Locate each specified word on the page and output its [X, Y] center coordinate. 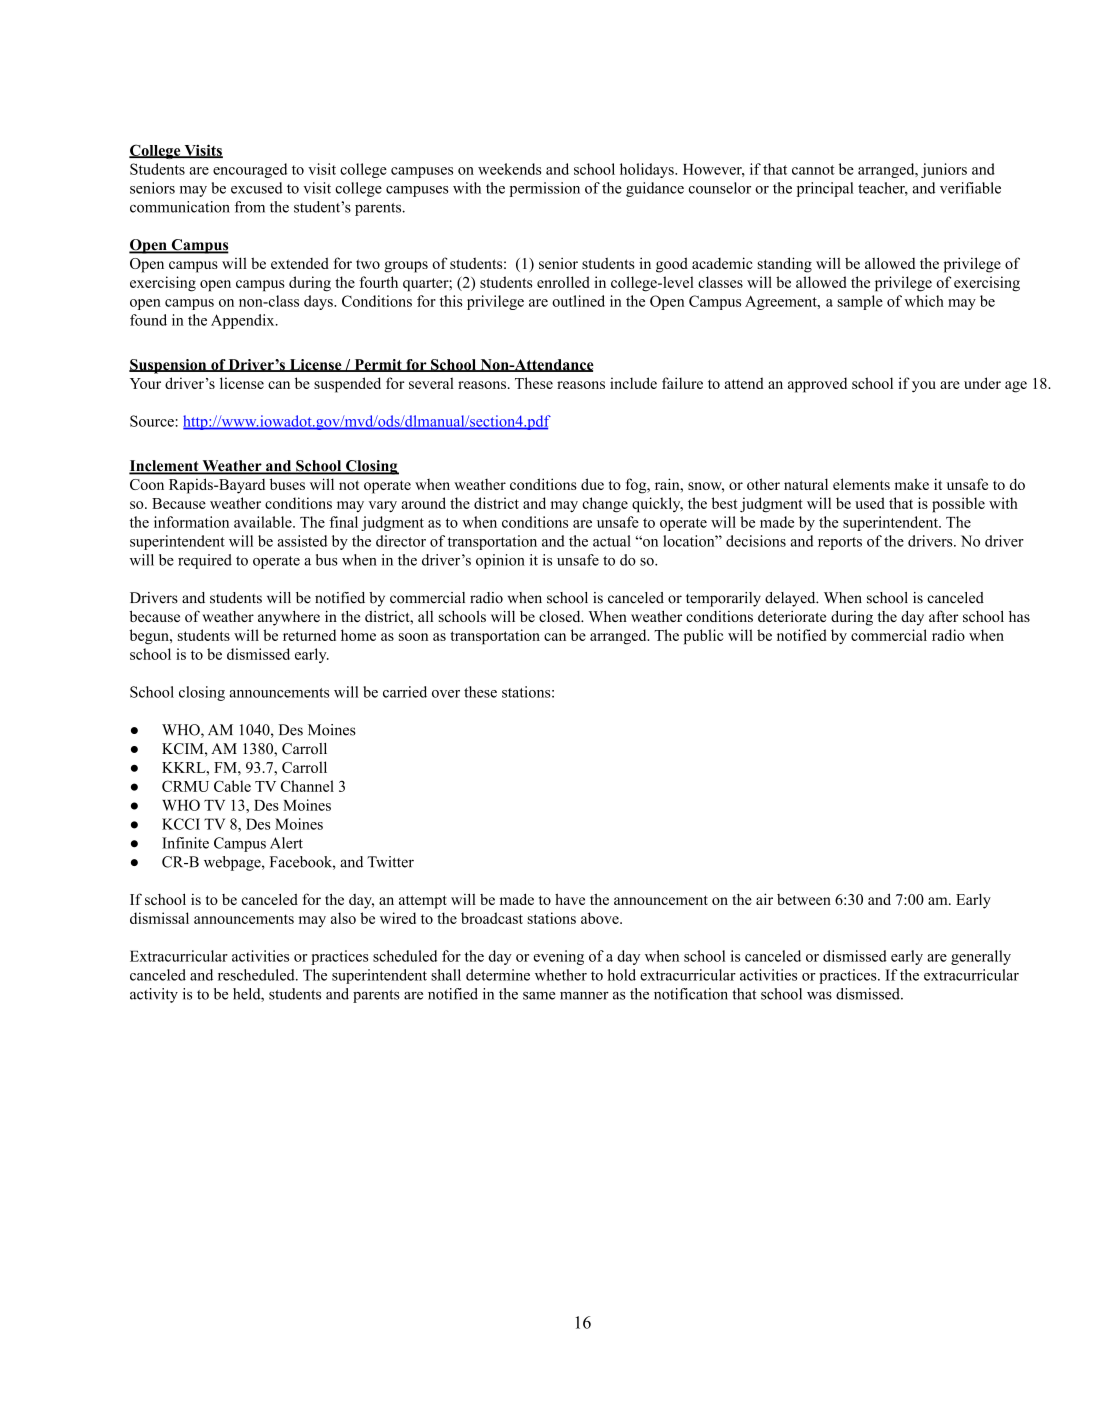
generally [981, 957]
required [205, 561]
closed [561, 616]
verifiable [970, 188]
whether [561, 975]
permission [545, 189]
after [943, 616]
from [250, 207]
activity [154, 995]
